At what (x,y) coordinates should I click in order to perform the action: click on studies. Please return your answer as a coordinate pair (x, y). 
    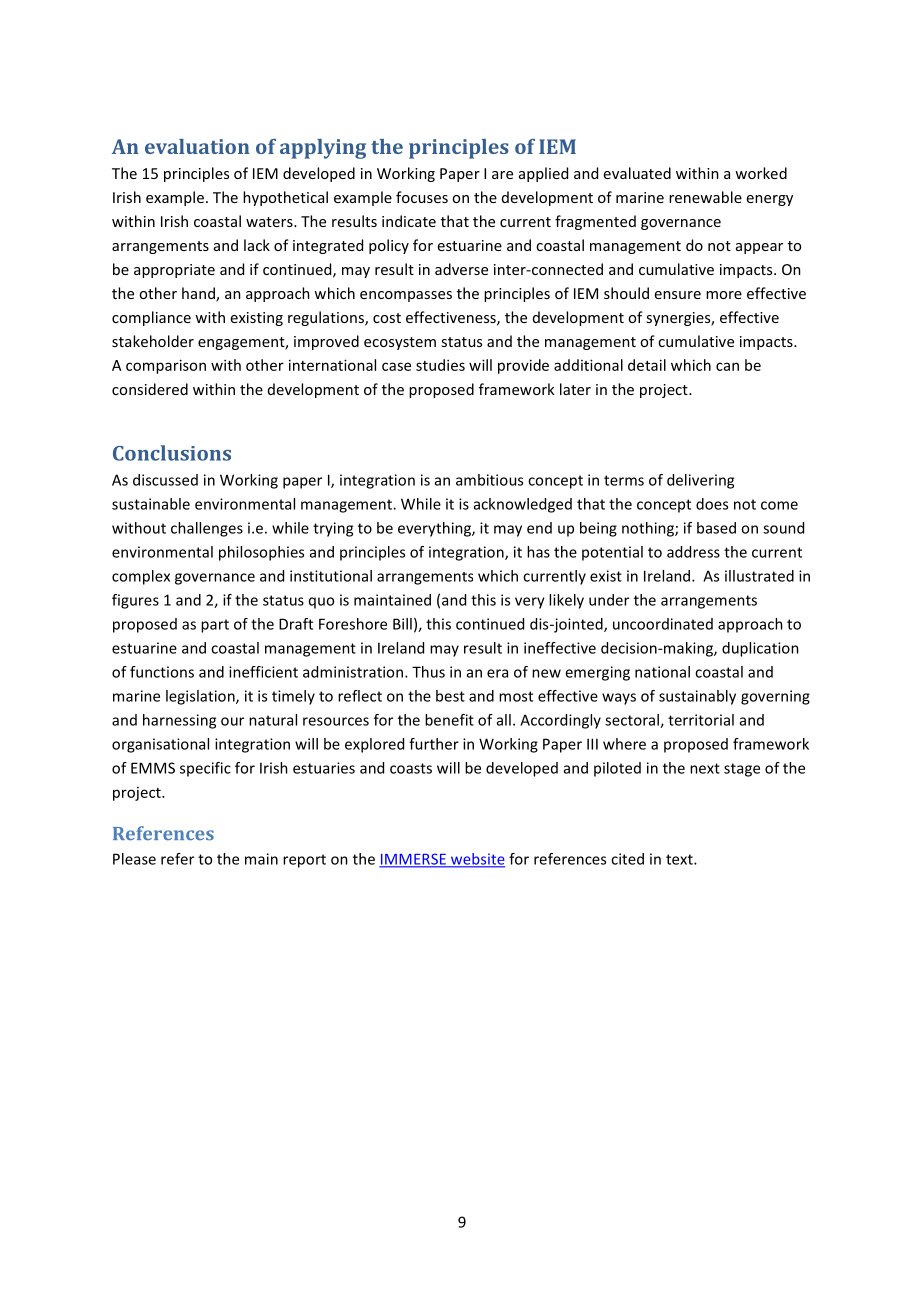
    Looking at the image, I should click on (440, 365).
